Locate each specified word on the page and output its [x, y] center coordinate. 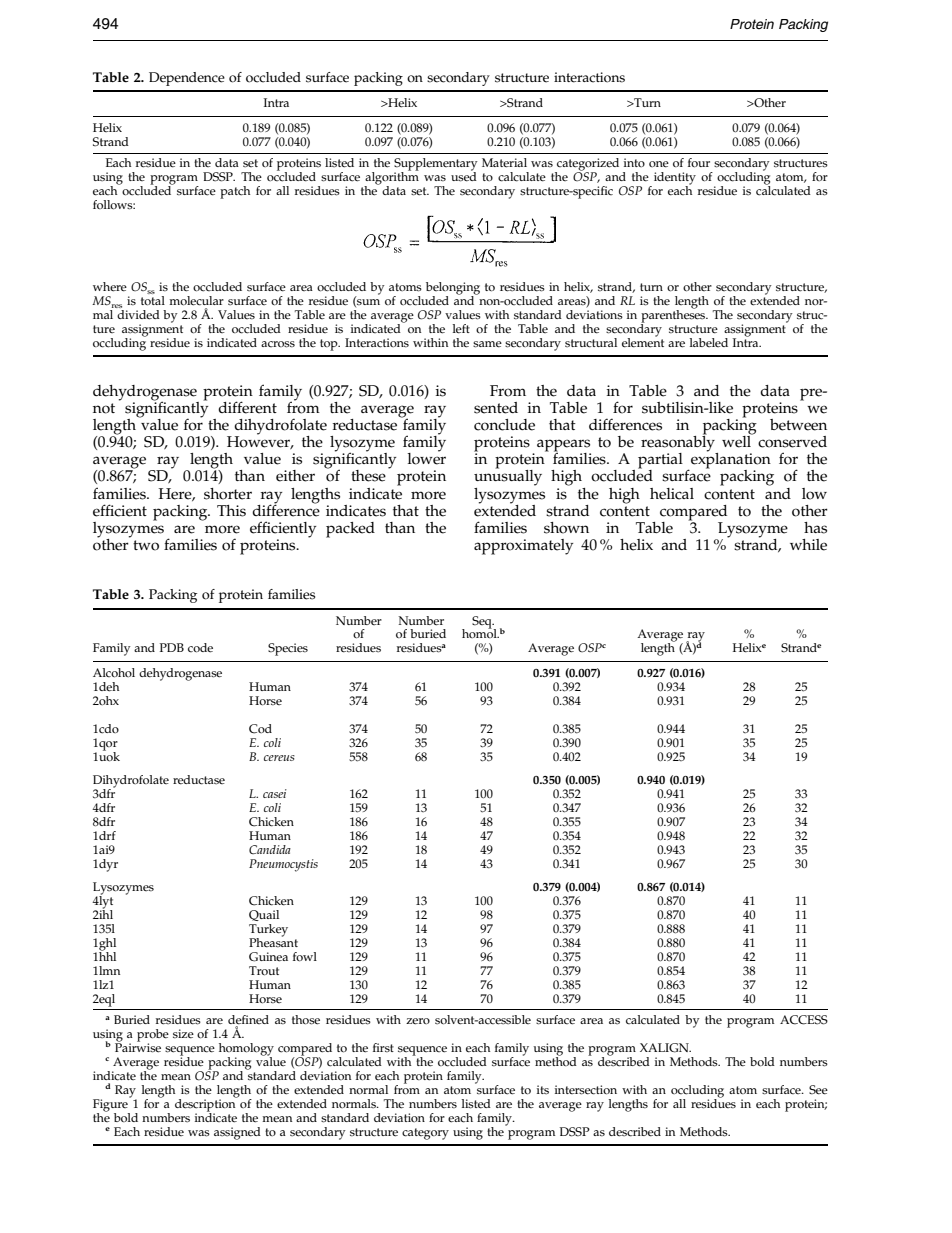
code [200, 648]
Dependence [187, 79]
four [699, 163]
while [808, 545]
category [425, 1134]
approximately [523, 547]
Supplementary [436, 165]
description [206, 1105]
